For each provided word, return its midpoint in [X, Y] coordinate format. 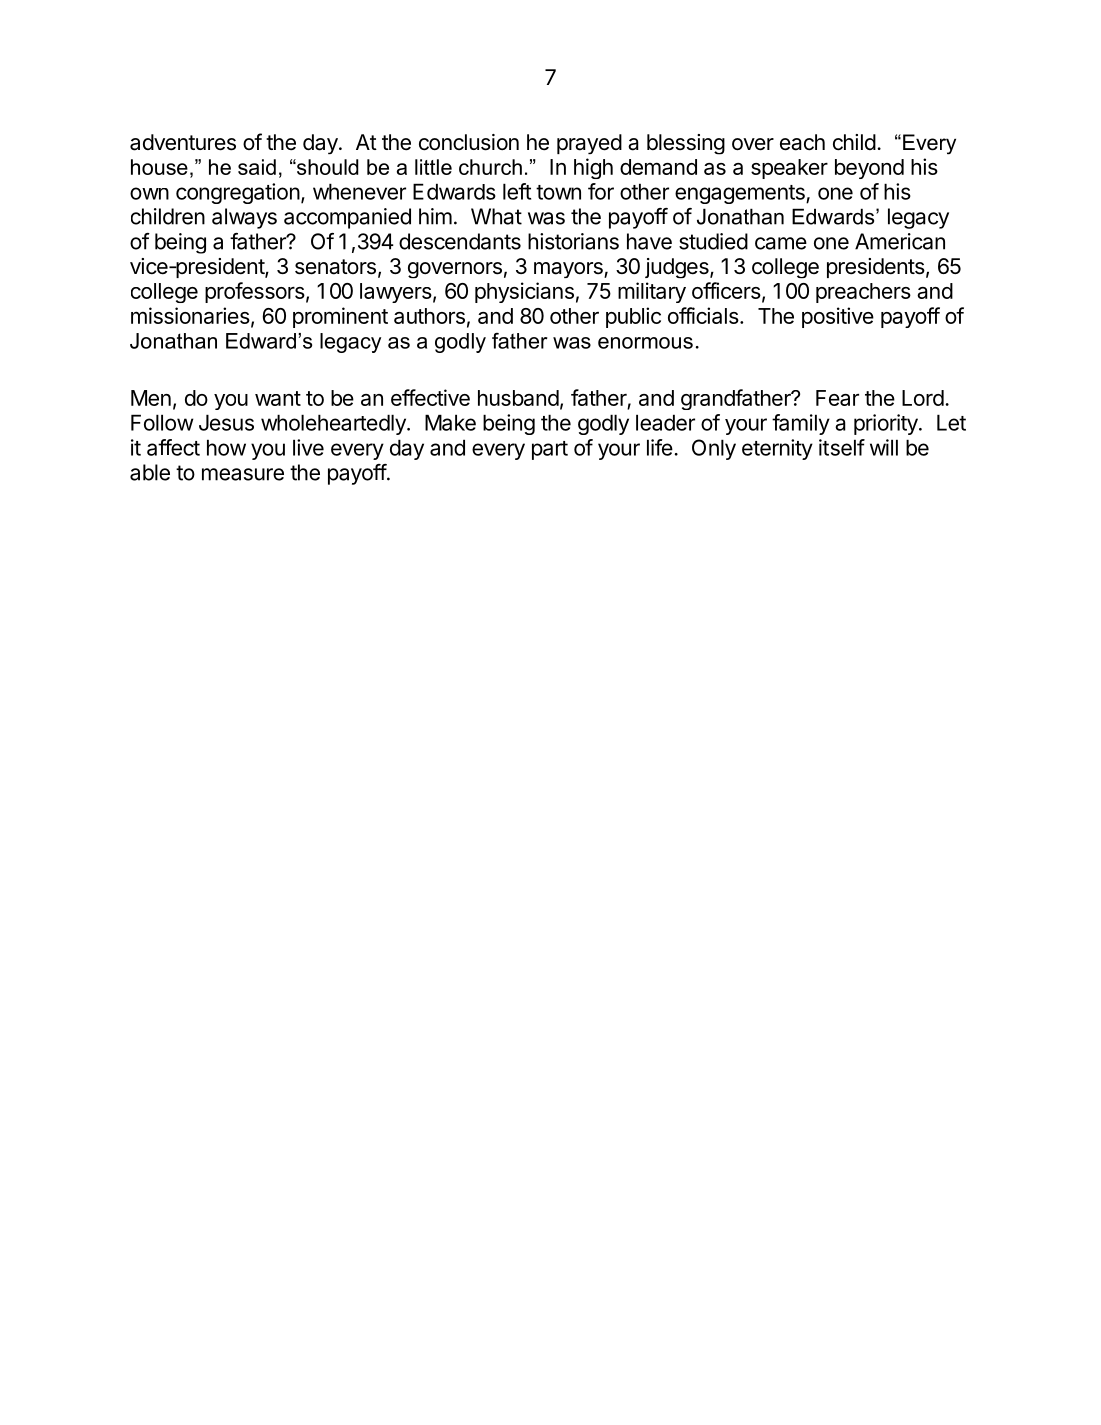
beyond [869, 169]
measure [243, 474]
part [550, 450]
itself [842, 447]
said [257, 167]
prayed [589, 144]
